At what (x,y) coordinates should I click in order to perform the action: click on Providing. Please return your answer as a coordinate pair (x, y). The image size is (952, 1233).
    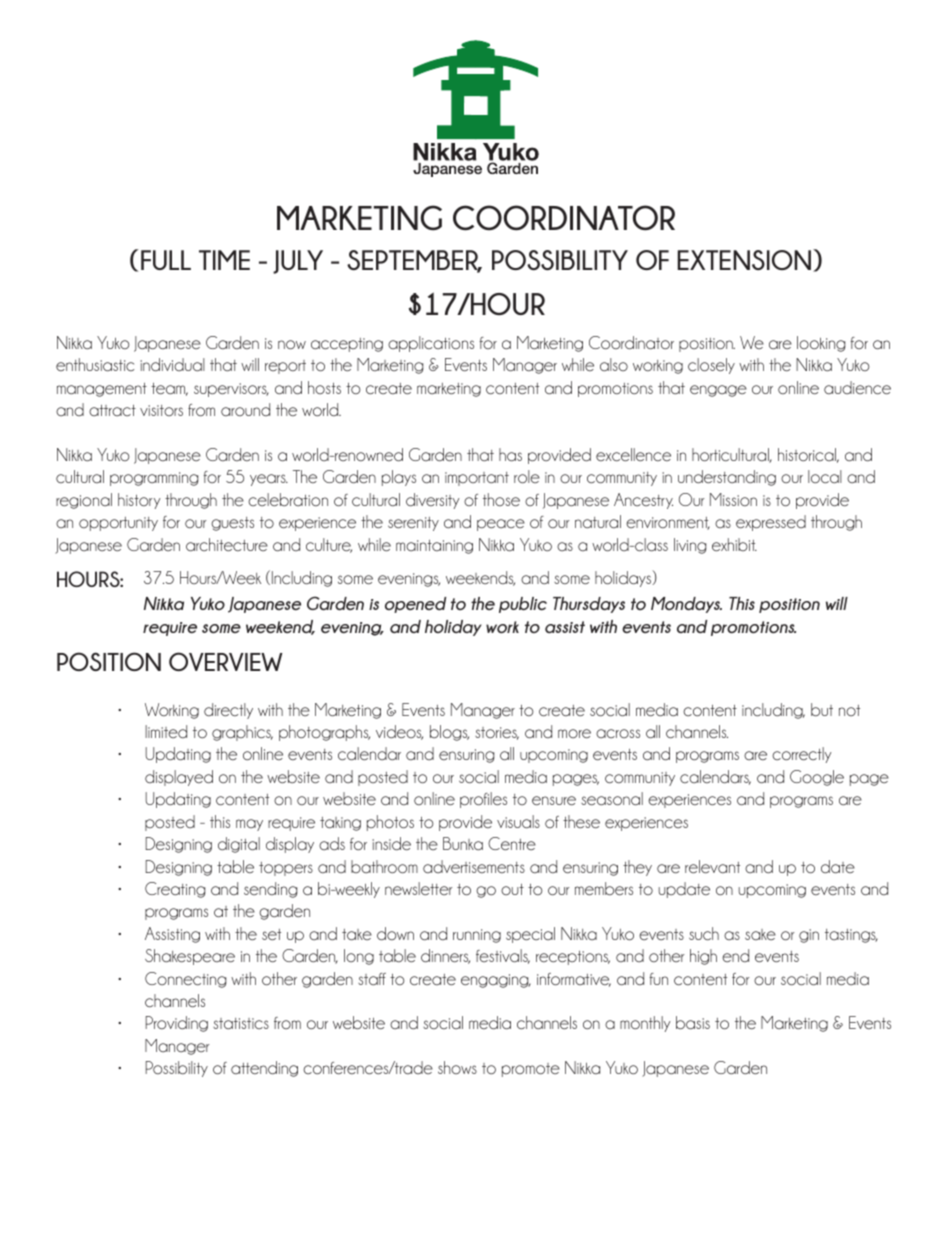
    Looking at the image, I should click on (176, 1024).
